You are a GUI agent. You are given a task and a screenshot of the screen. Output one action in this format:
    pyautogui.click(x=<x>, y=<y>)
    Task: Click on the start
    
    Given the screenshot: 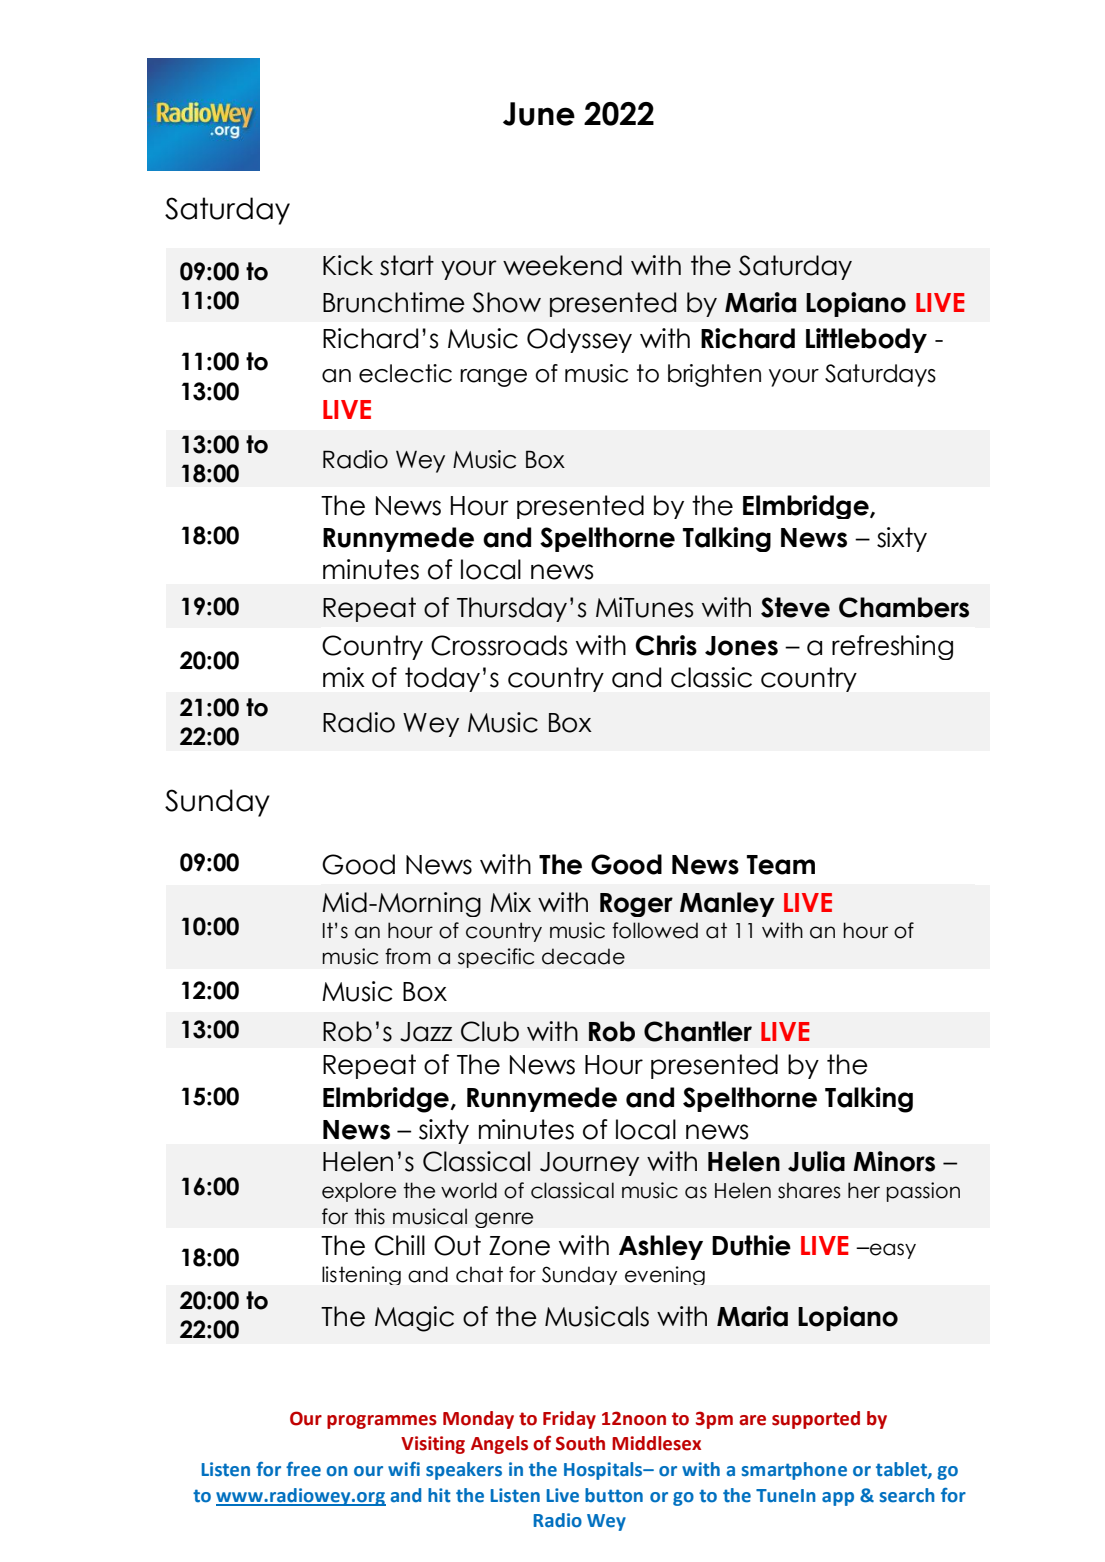 What is the action you would take?
    pyautogui.click(x=407, y=265)
